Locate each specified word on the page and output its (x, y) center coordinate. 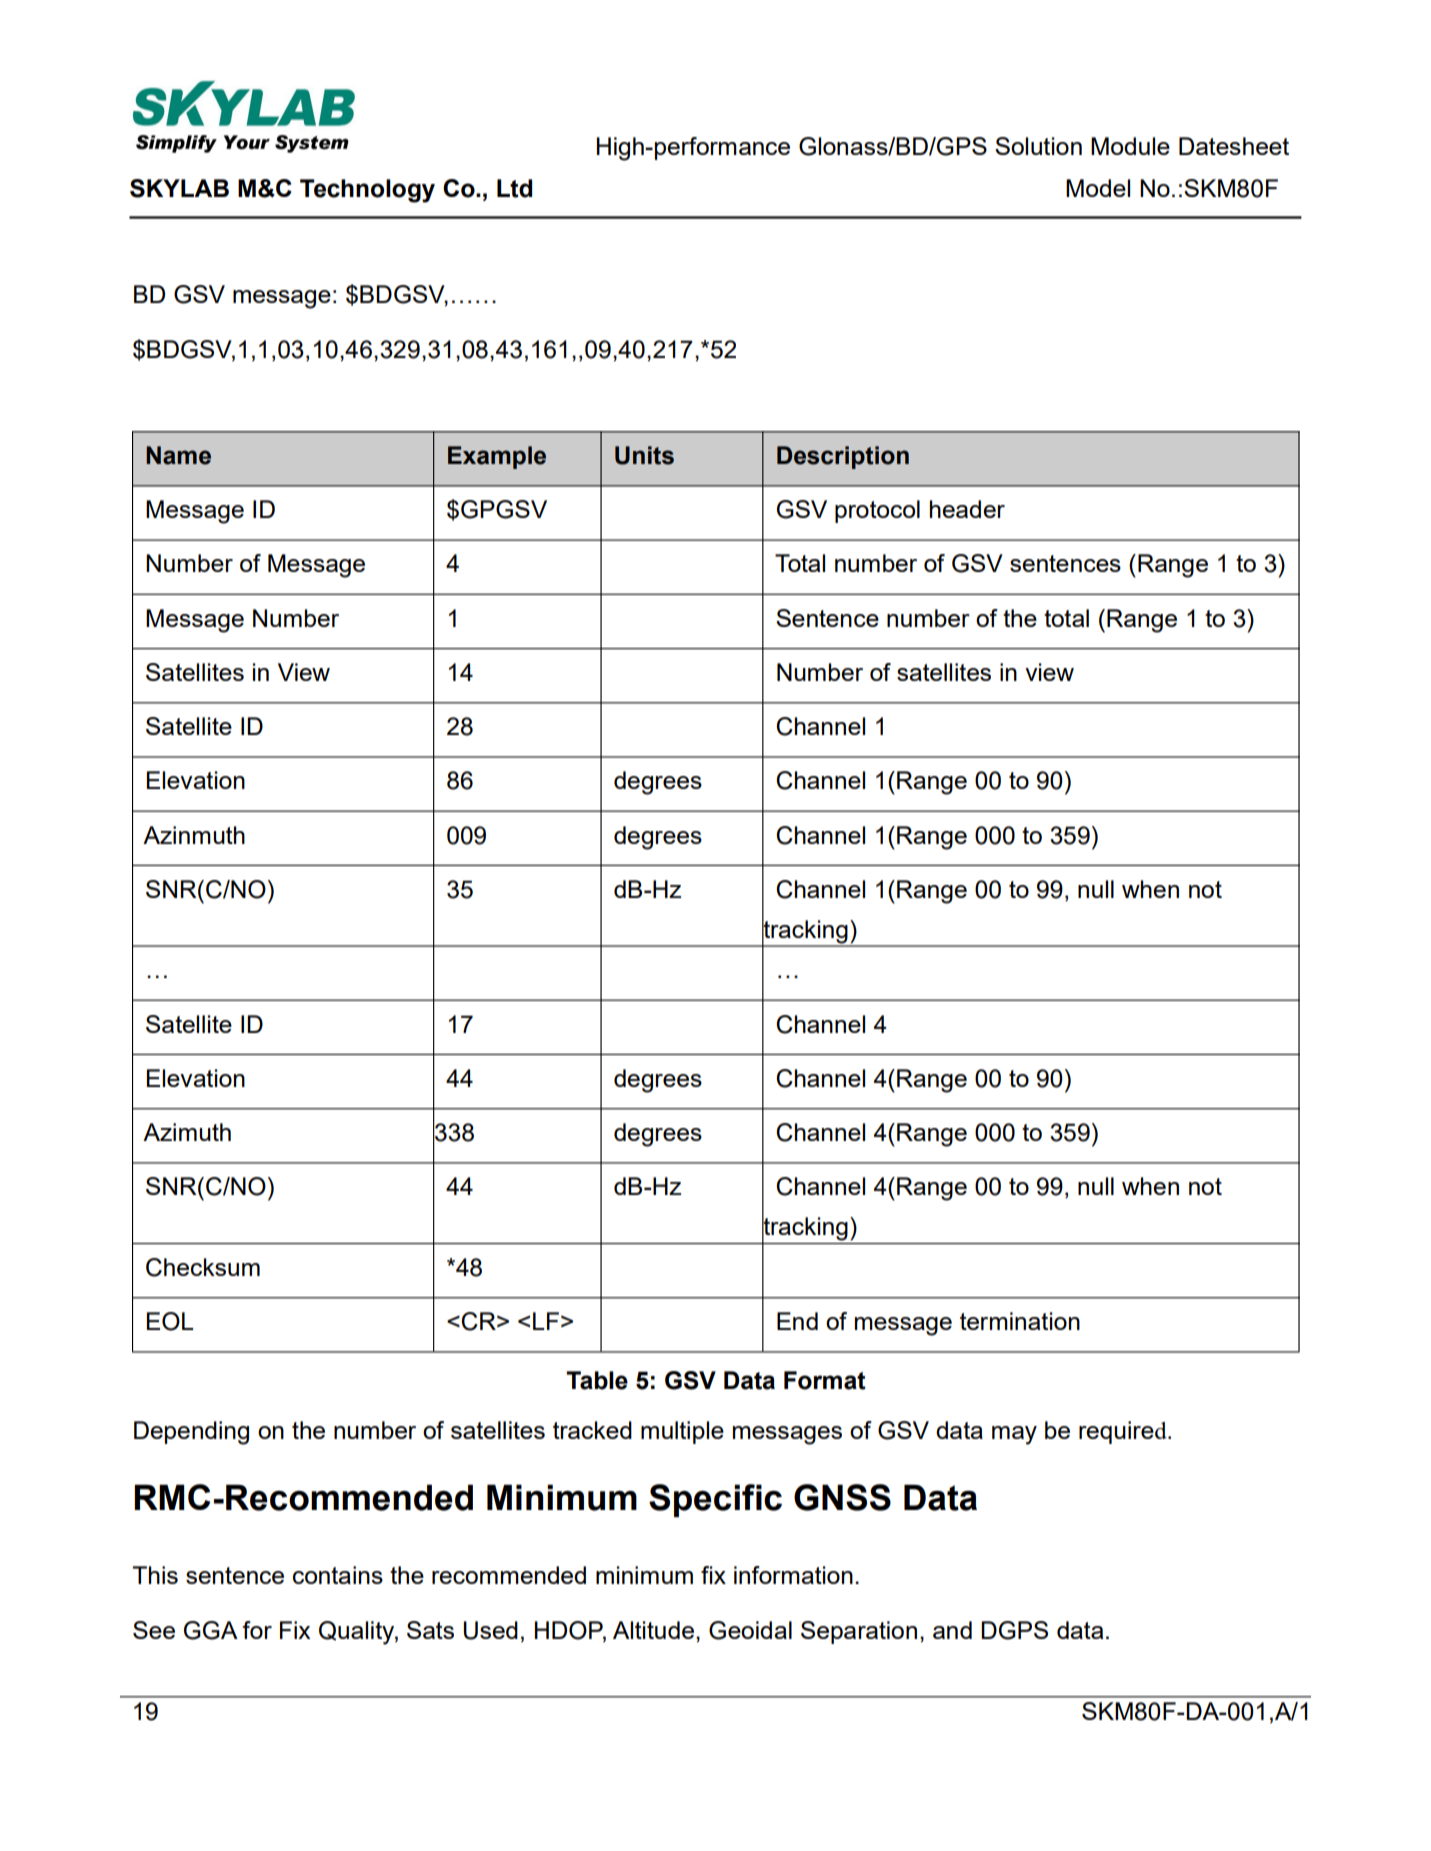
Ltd (514, 188)
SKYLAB (179, 188)
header (967, 509)
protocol (877, 511)
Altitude (653, 1630)
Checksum (203, 1267)
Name (178, 455)
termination (1020, 1321)
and (952, 1630)
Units (644, 455)
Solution (1038, 146)
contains (338, 1575)
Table (597, 1380)
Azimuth (187, 1132)
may (1014, 1435)
